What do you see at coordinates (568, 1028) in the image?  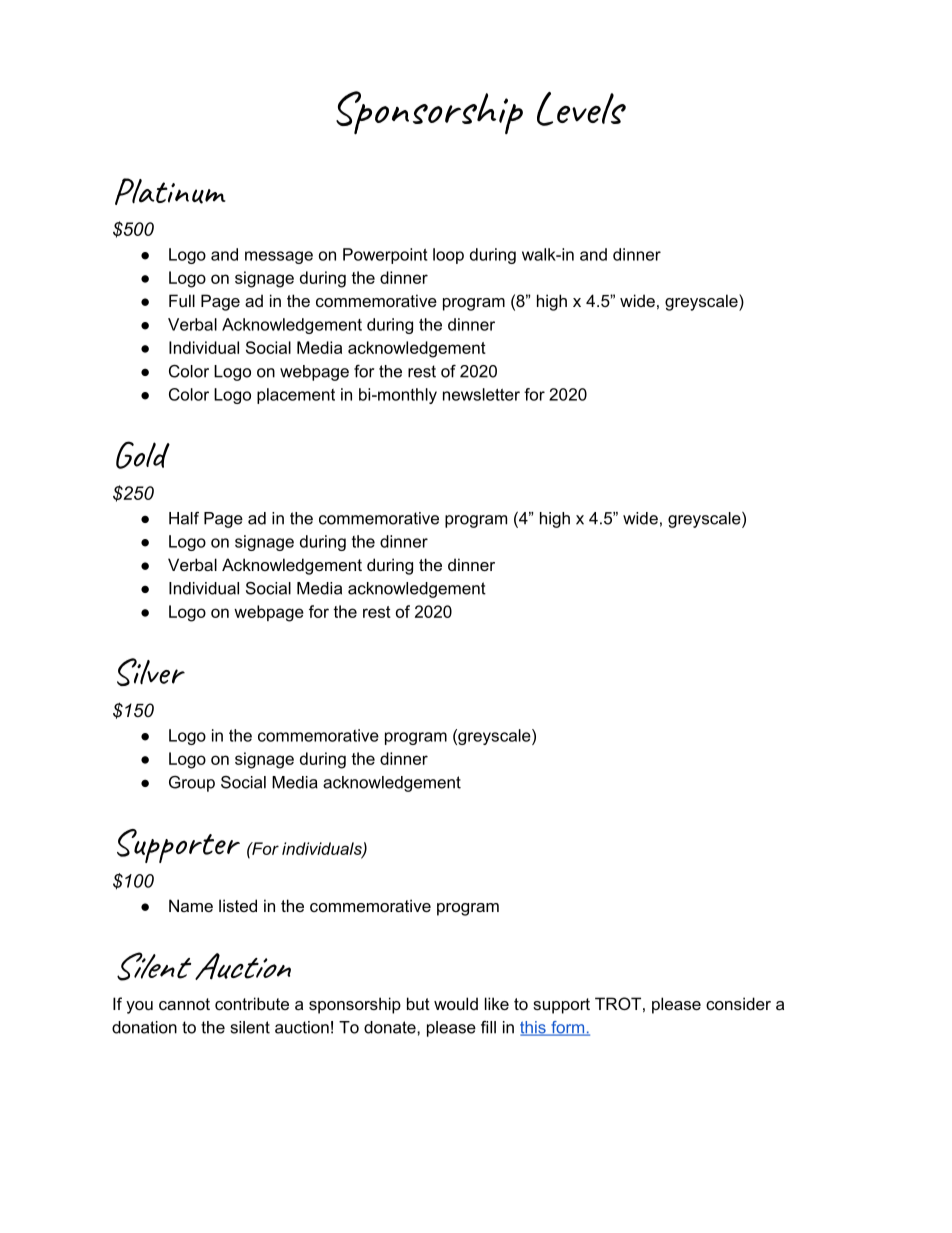 I see `form` at bounding box center [568, 1028].
